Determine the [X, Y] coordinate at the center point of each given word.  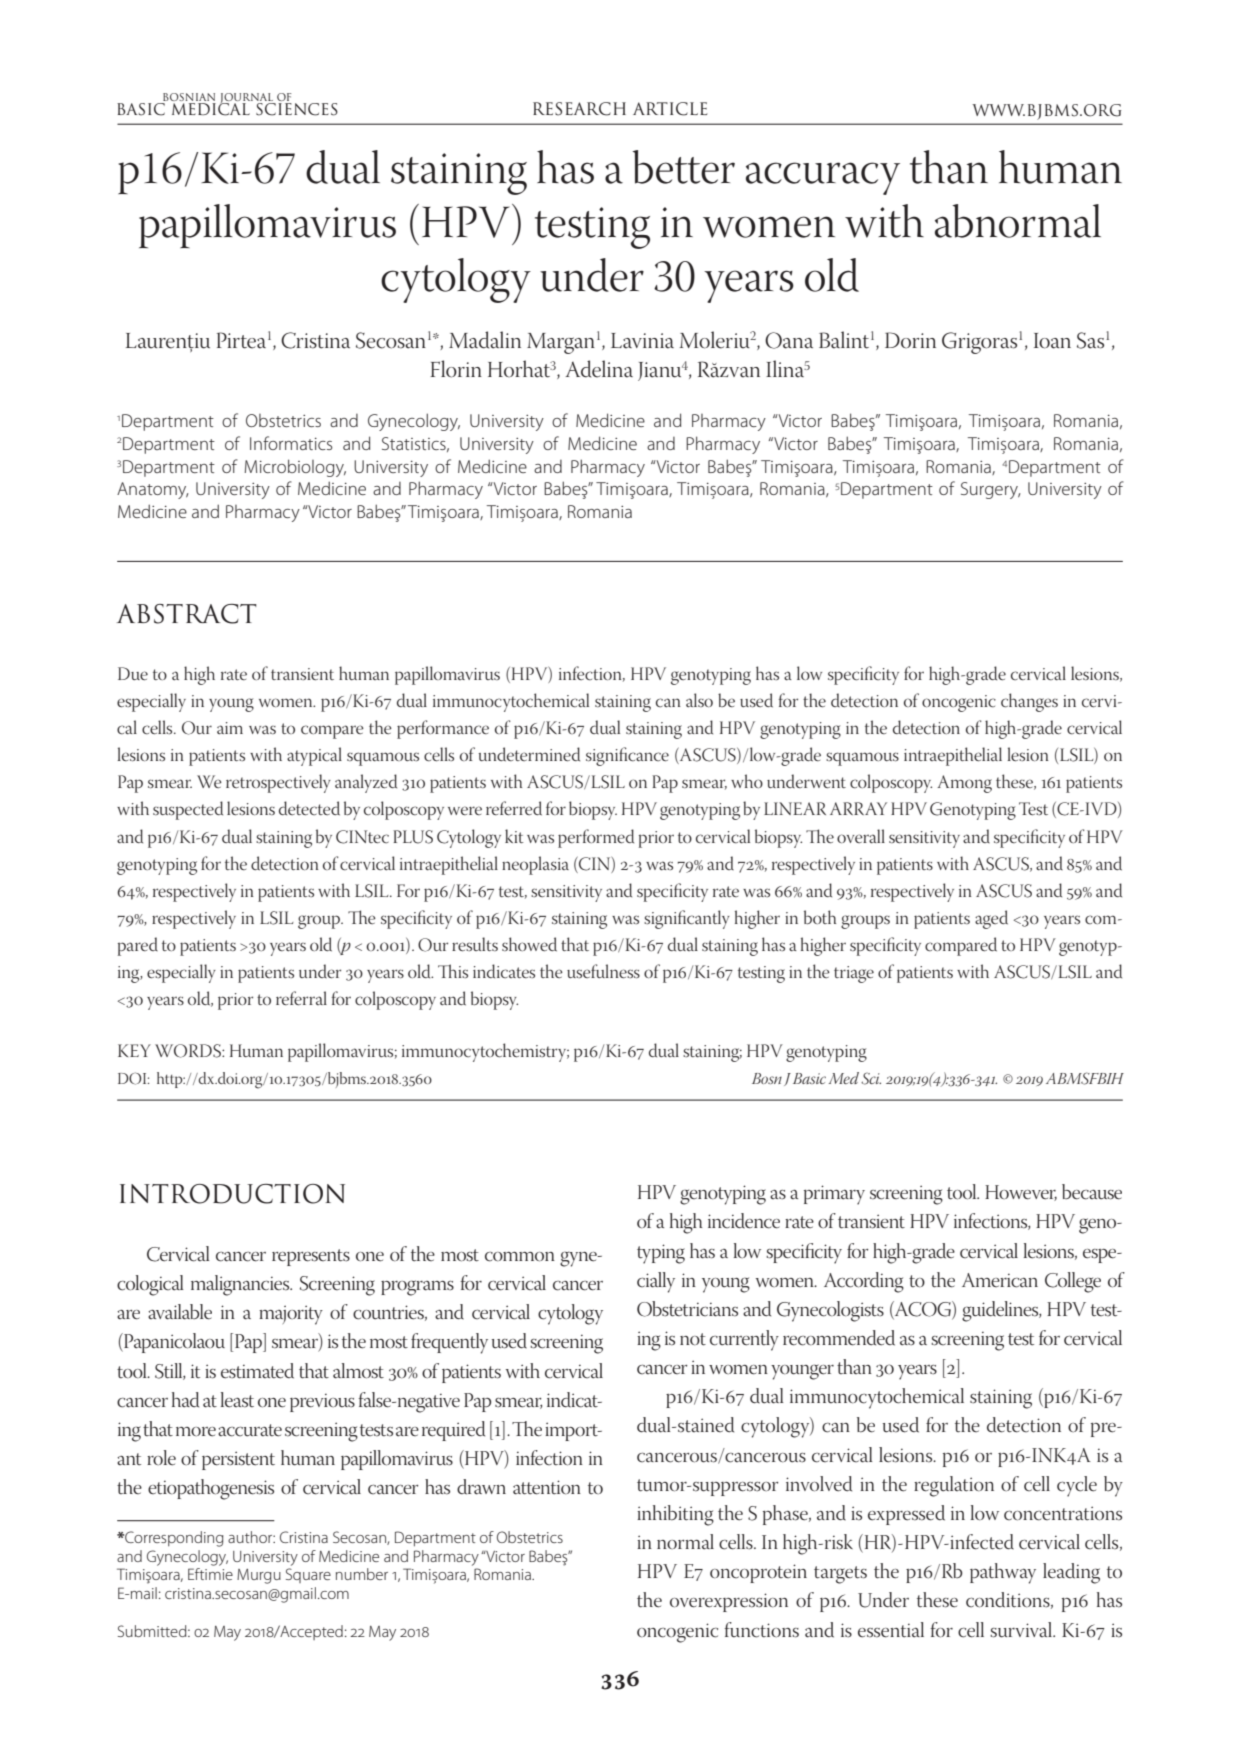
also [699, 700]
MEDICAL [211, 108]
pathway [1003, 1573]
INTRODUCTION [232, 1194]
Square [308, 1575]
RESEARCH [579, 109]
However [1021, 1193]
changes [1029, 702]
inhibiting [675, 1515]
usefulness [603, 971]
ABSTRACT [187, 614]
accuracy [823, 178]
